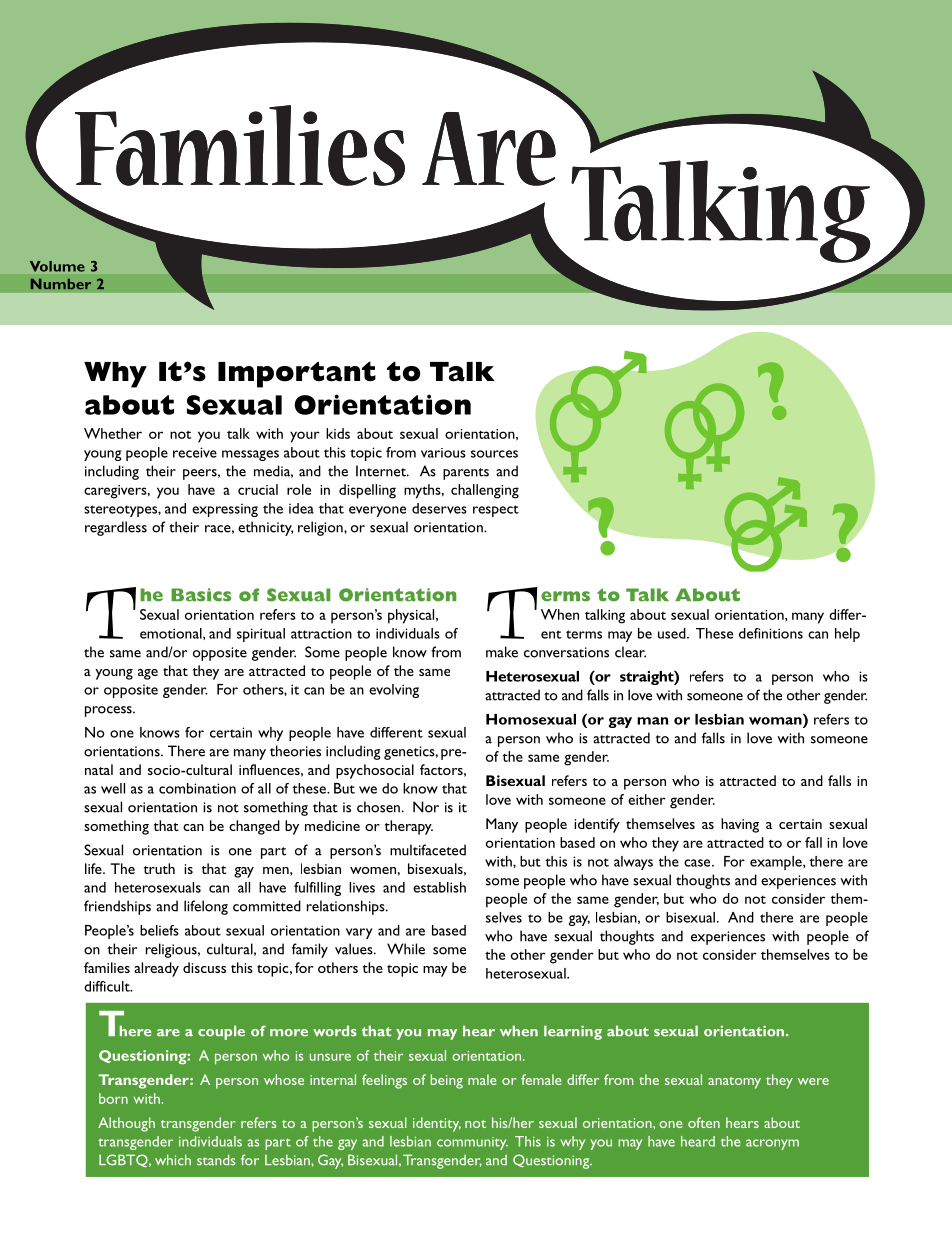 The image size is (952, 1233). I want to click on Although, so click(126, 1124).
